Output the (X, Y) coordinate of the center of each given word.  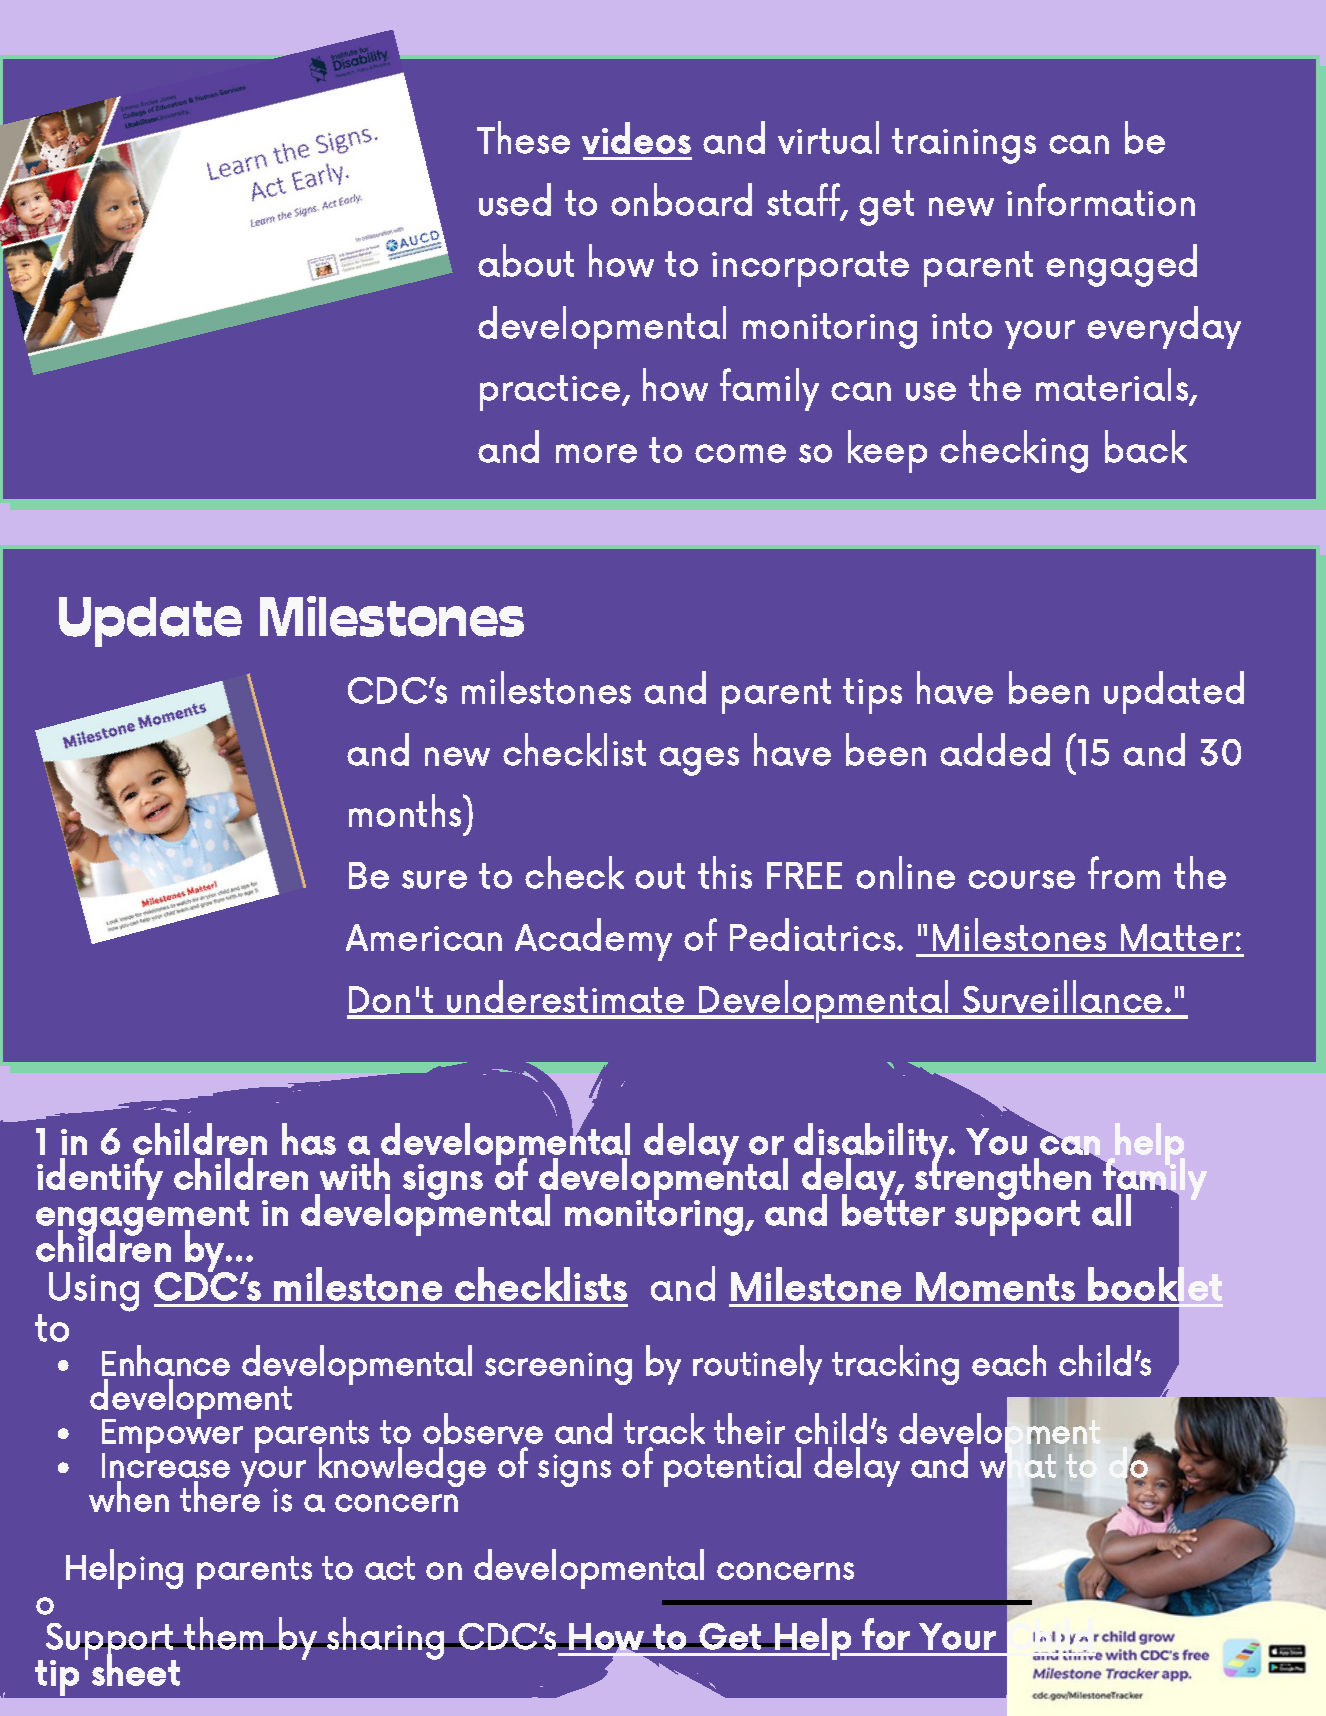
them (224, 1633)
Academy (593, 939)
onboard (681, 199)
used (515, 199)
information (1101, 199)
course (1021, 879)
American (424, 937)
